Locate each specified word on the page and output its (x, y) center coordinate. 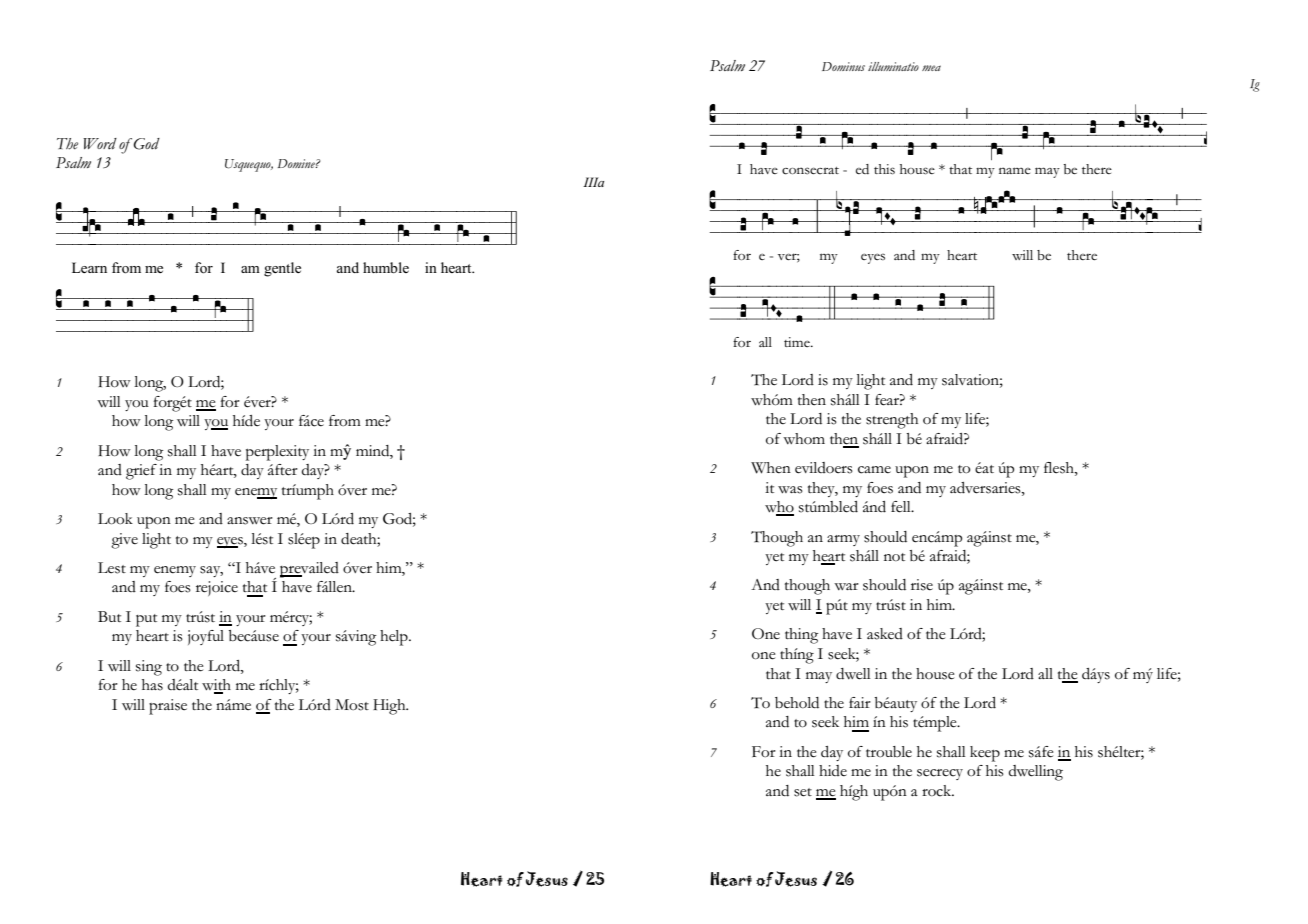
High (390, 707)
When (771, 468)
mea (931, 68)
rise (922, 585)
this (884, 169)
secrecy (940, 774)
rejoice (217, 588)
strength (892, 421)
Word (100, 144)
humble (386, 267)
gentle (282, 269)
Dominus (843, 66)
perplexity (277, 453)
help (395, 638)
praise (168, 707)
